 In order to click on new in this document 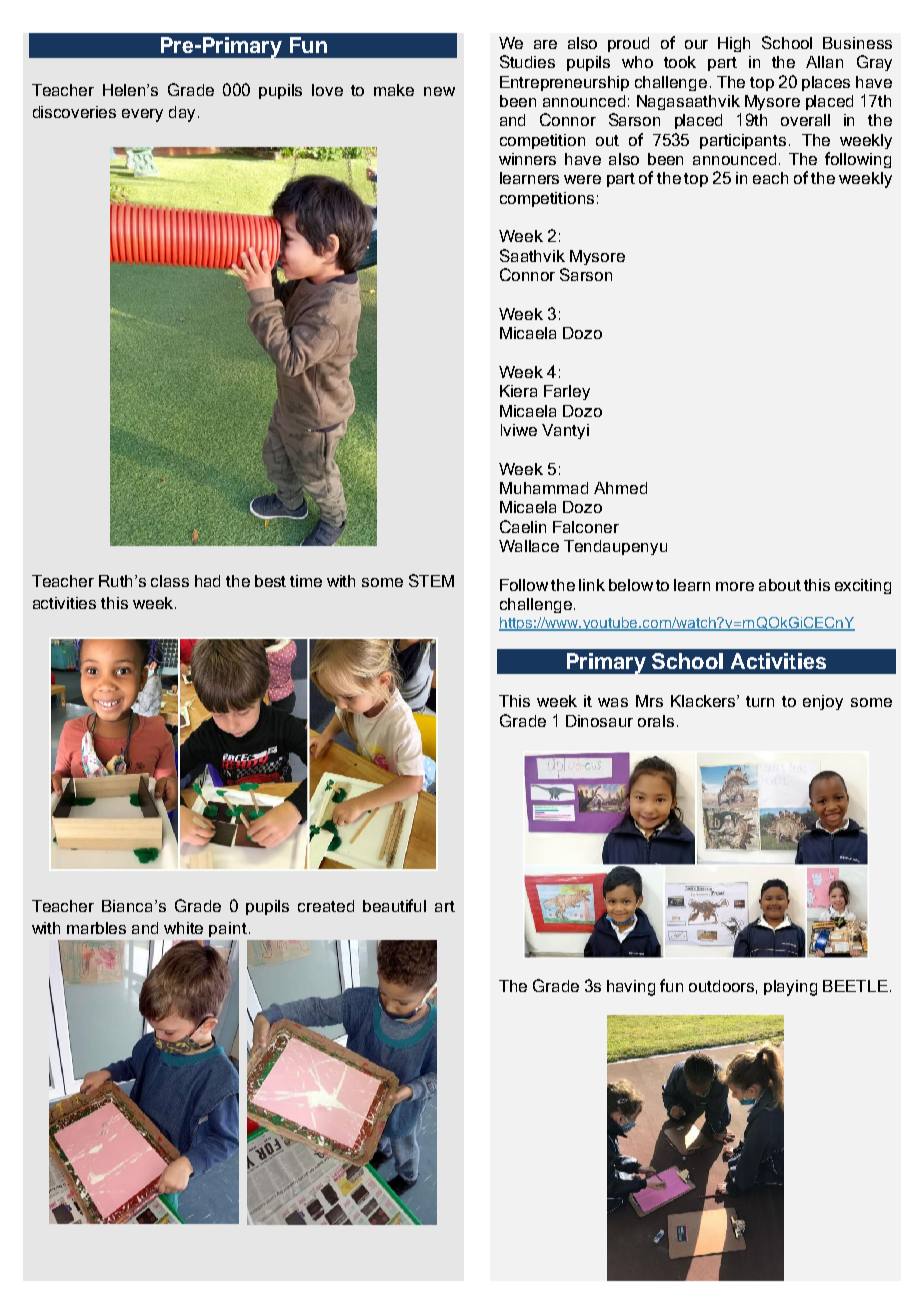, I will do `click(439, 91)`.
